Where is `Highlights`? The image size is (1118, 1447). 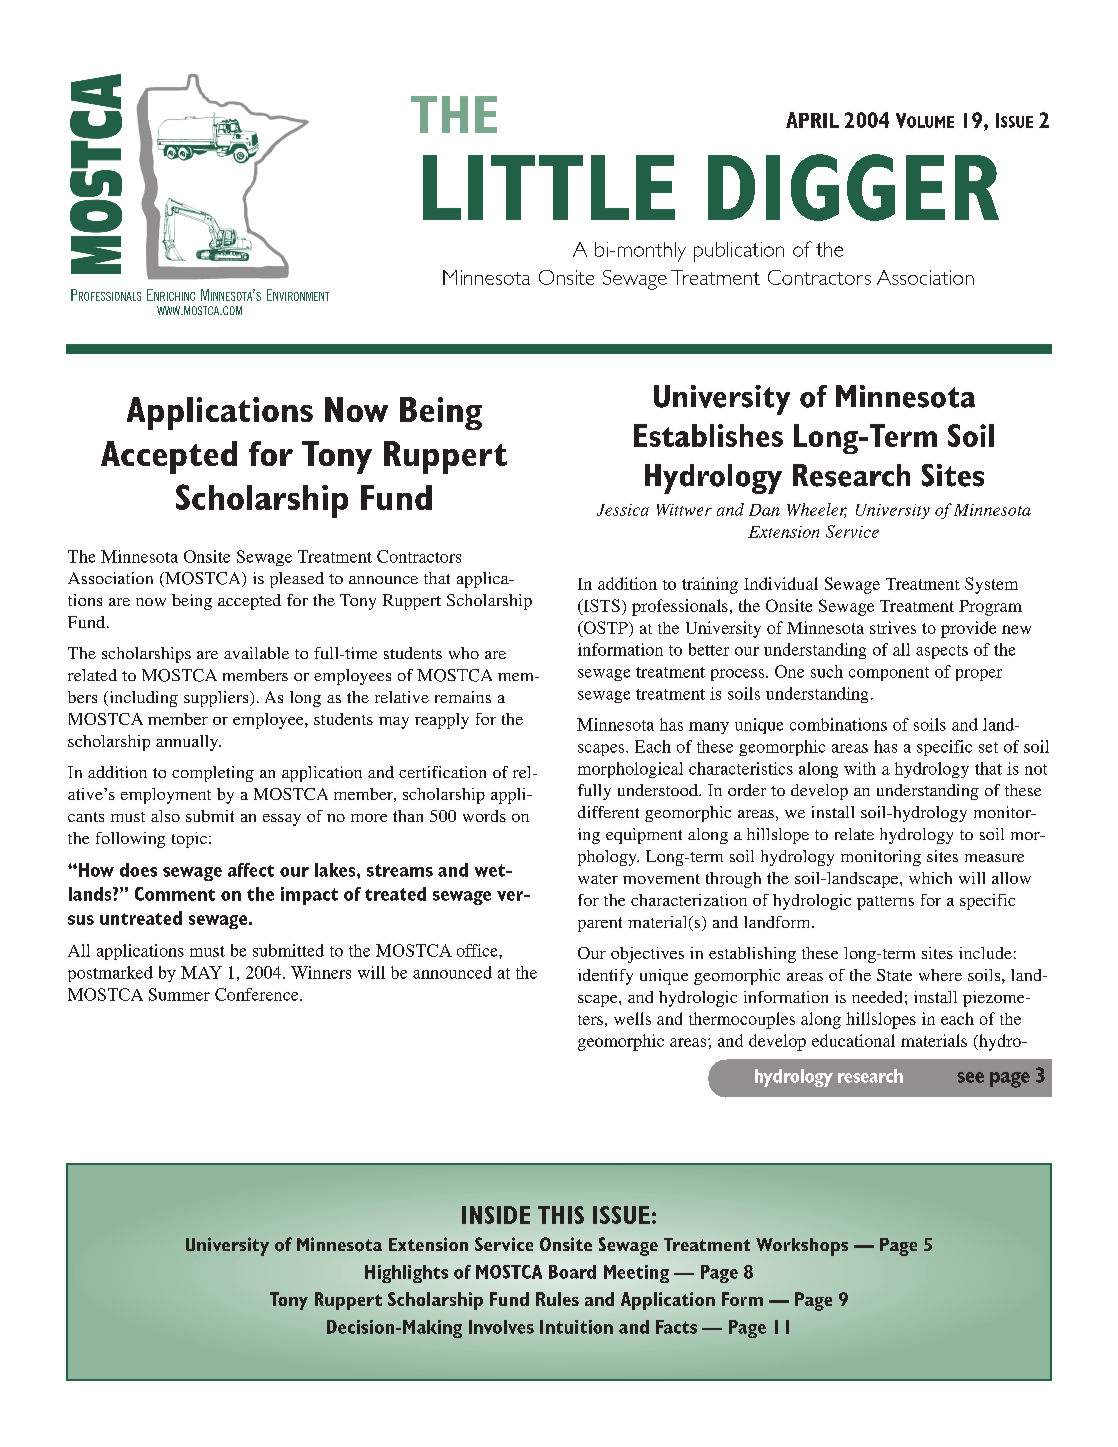 Highlights is located at coordinates (406, 1274).
